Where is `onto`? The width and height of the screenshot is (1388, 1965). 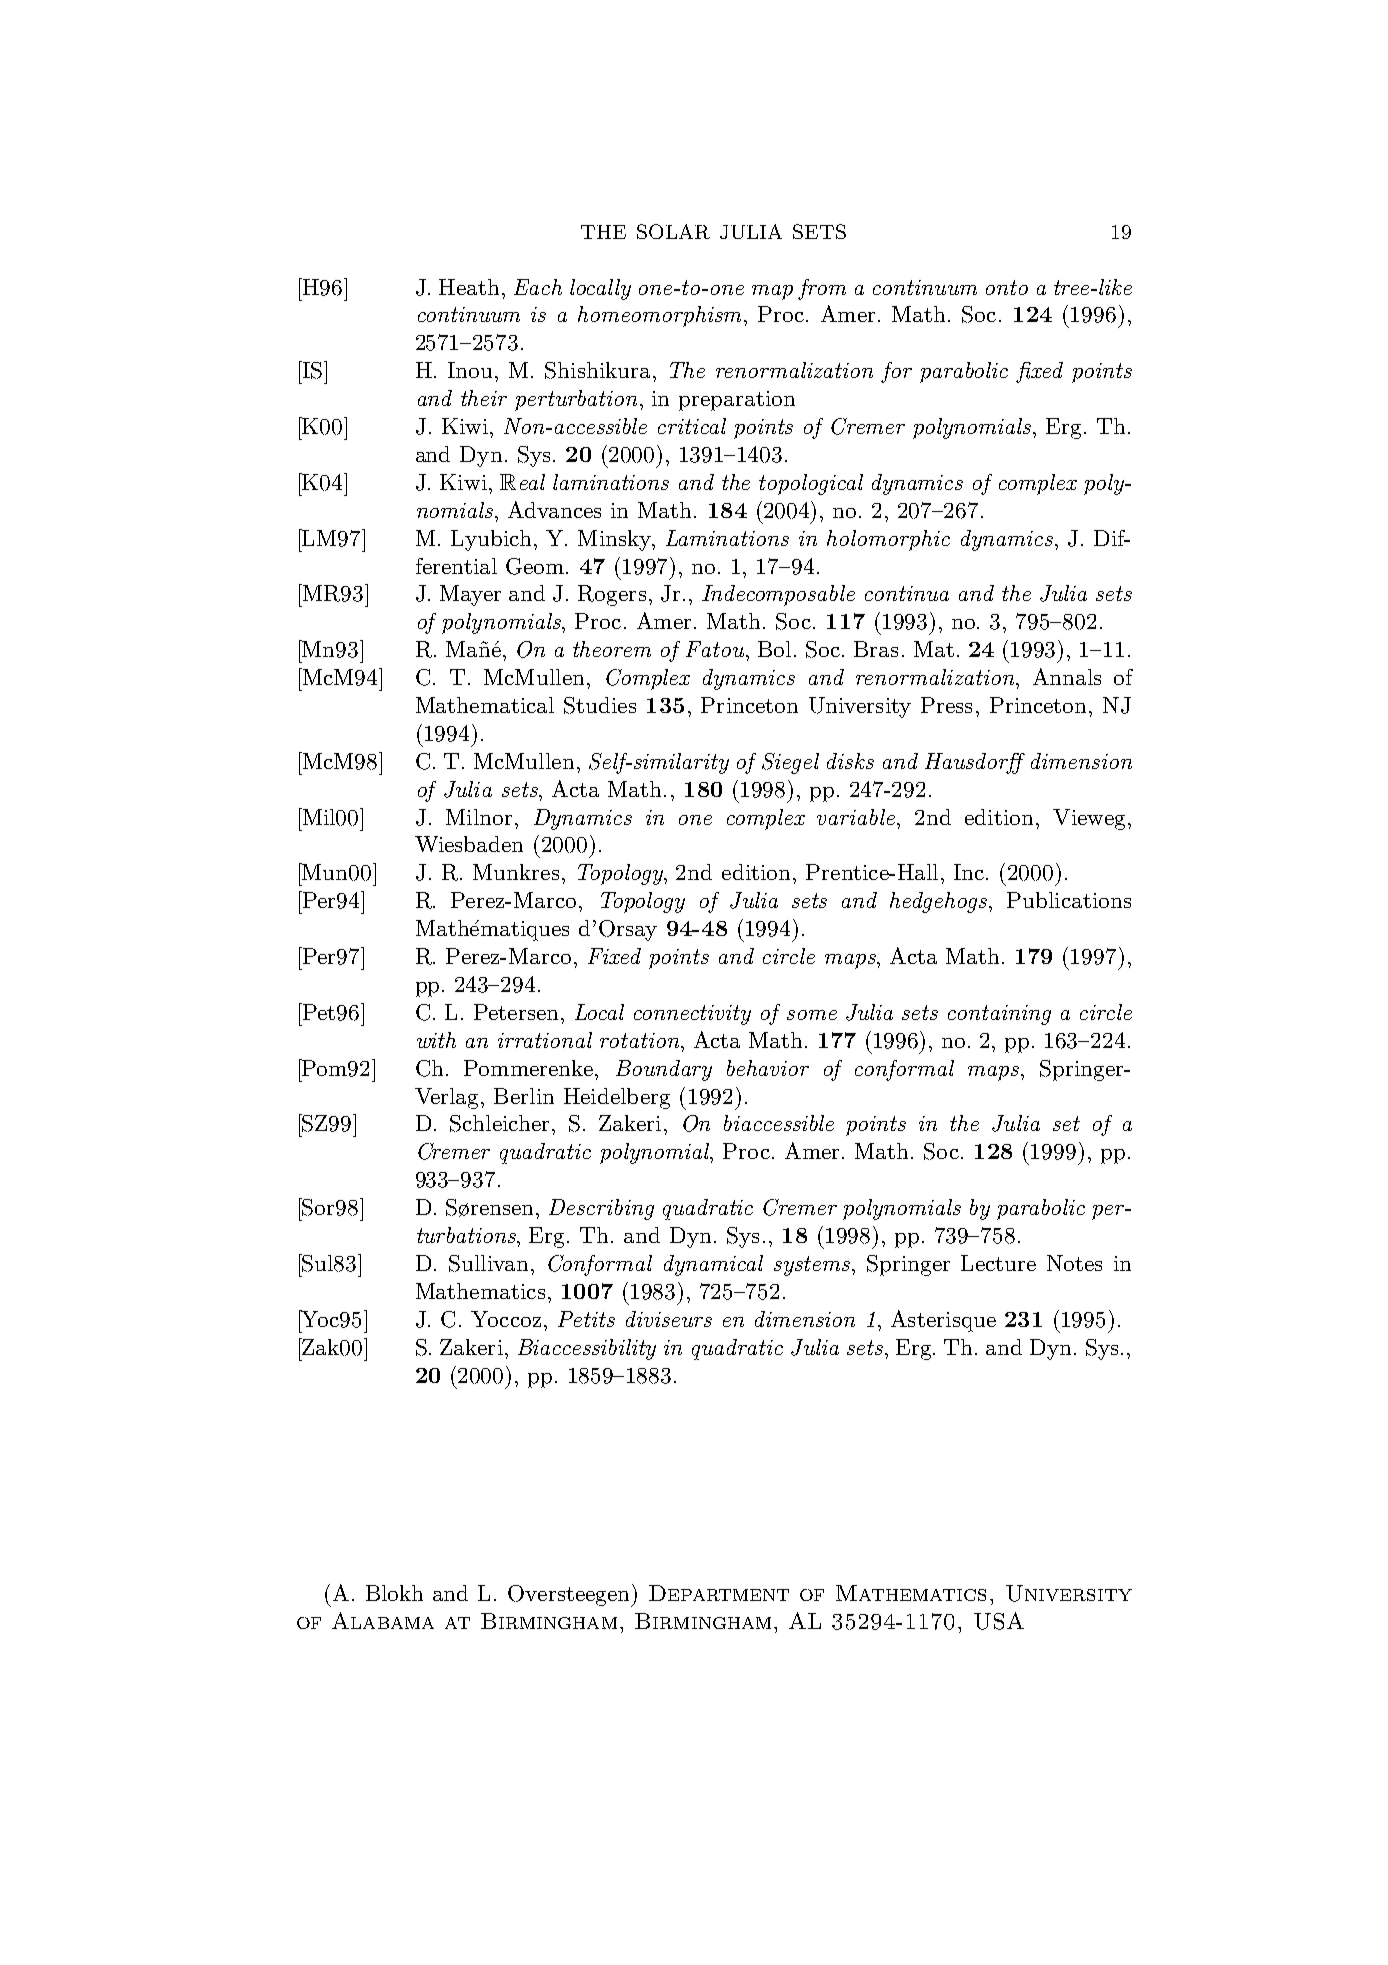
onto is located at coordinates (1007, 287).
